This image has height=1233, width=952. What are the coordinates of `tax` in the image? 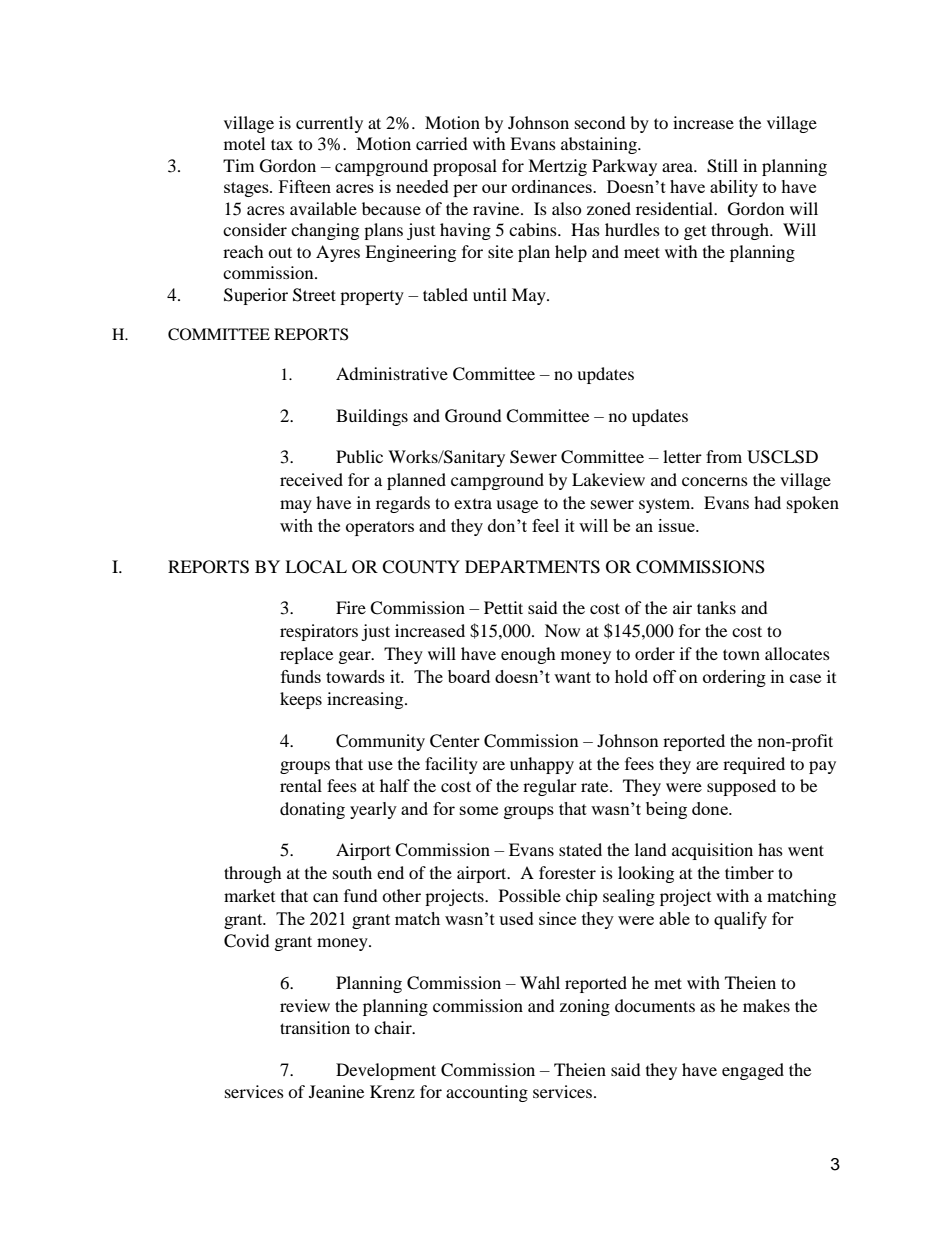 It's located at (282, 144).
